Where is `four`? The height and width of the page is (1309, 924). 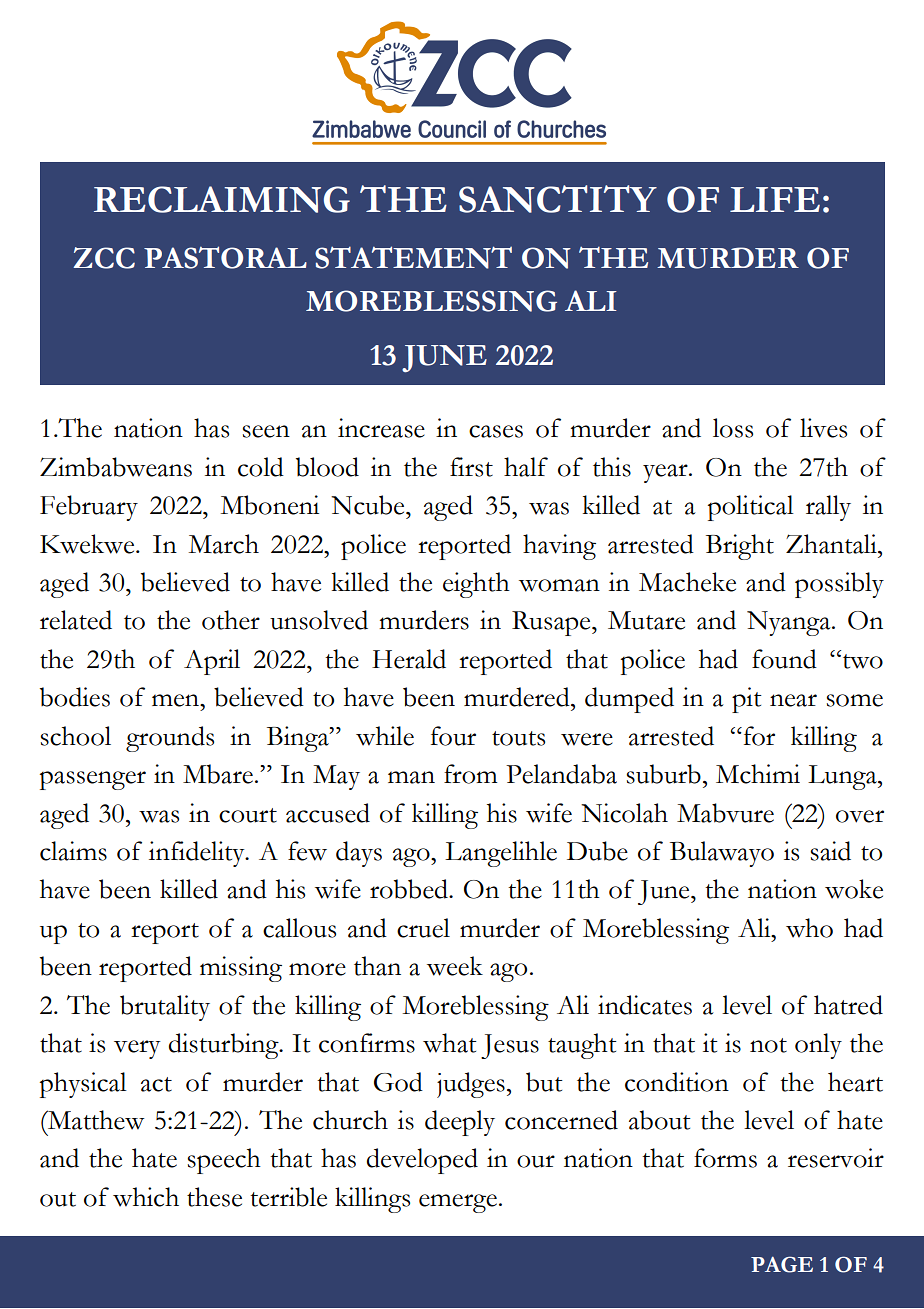
four is located at coordinates (453, 736).
